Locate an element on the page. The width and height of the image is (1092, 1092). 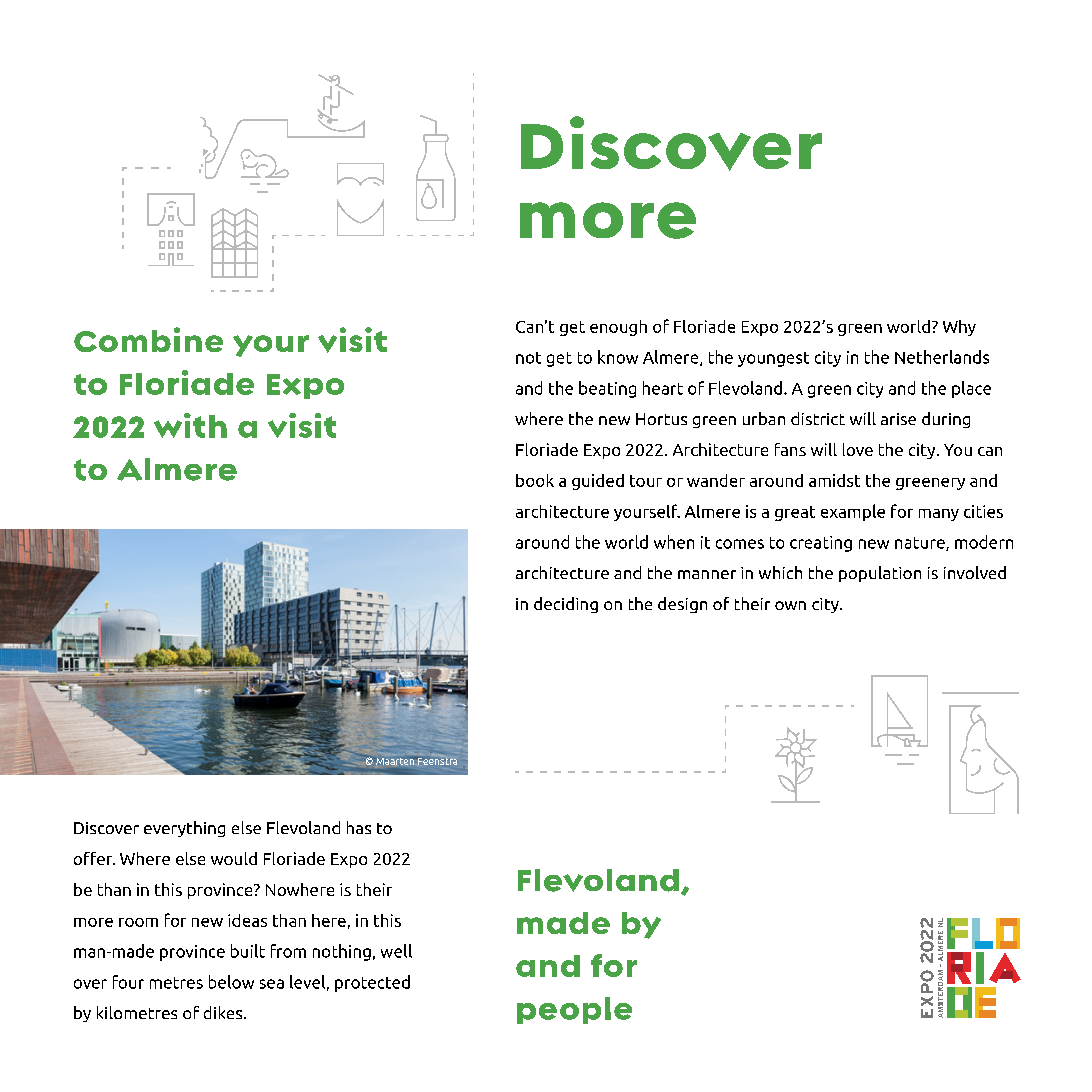
own is located at coordinates (790, 605).
